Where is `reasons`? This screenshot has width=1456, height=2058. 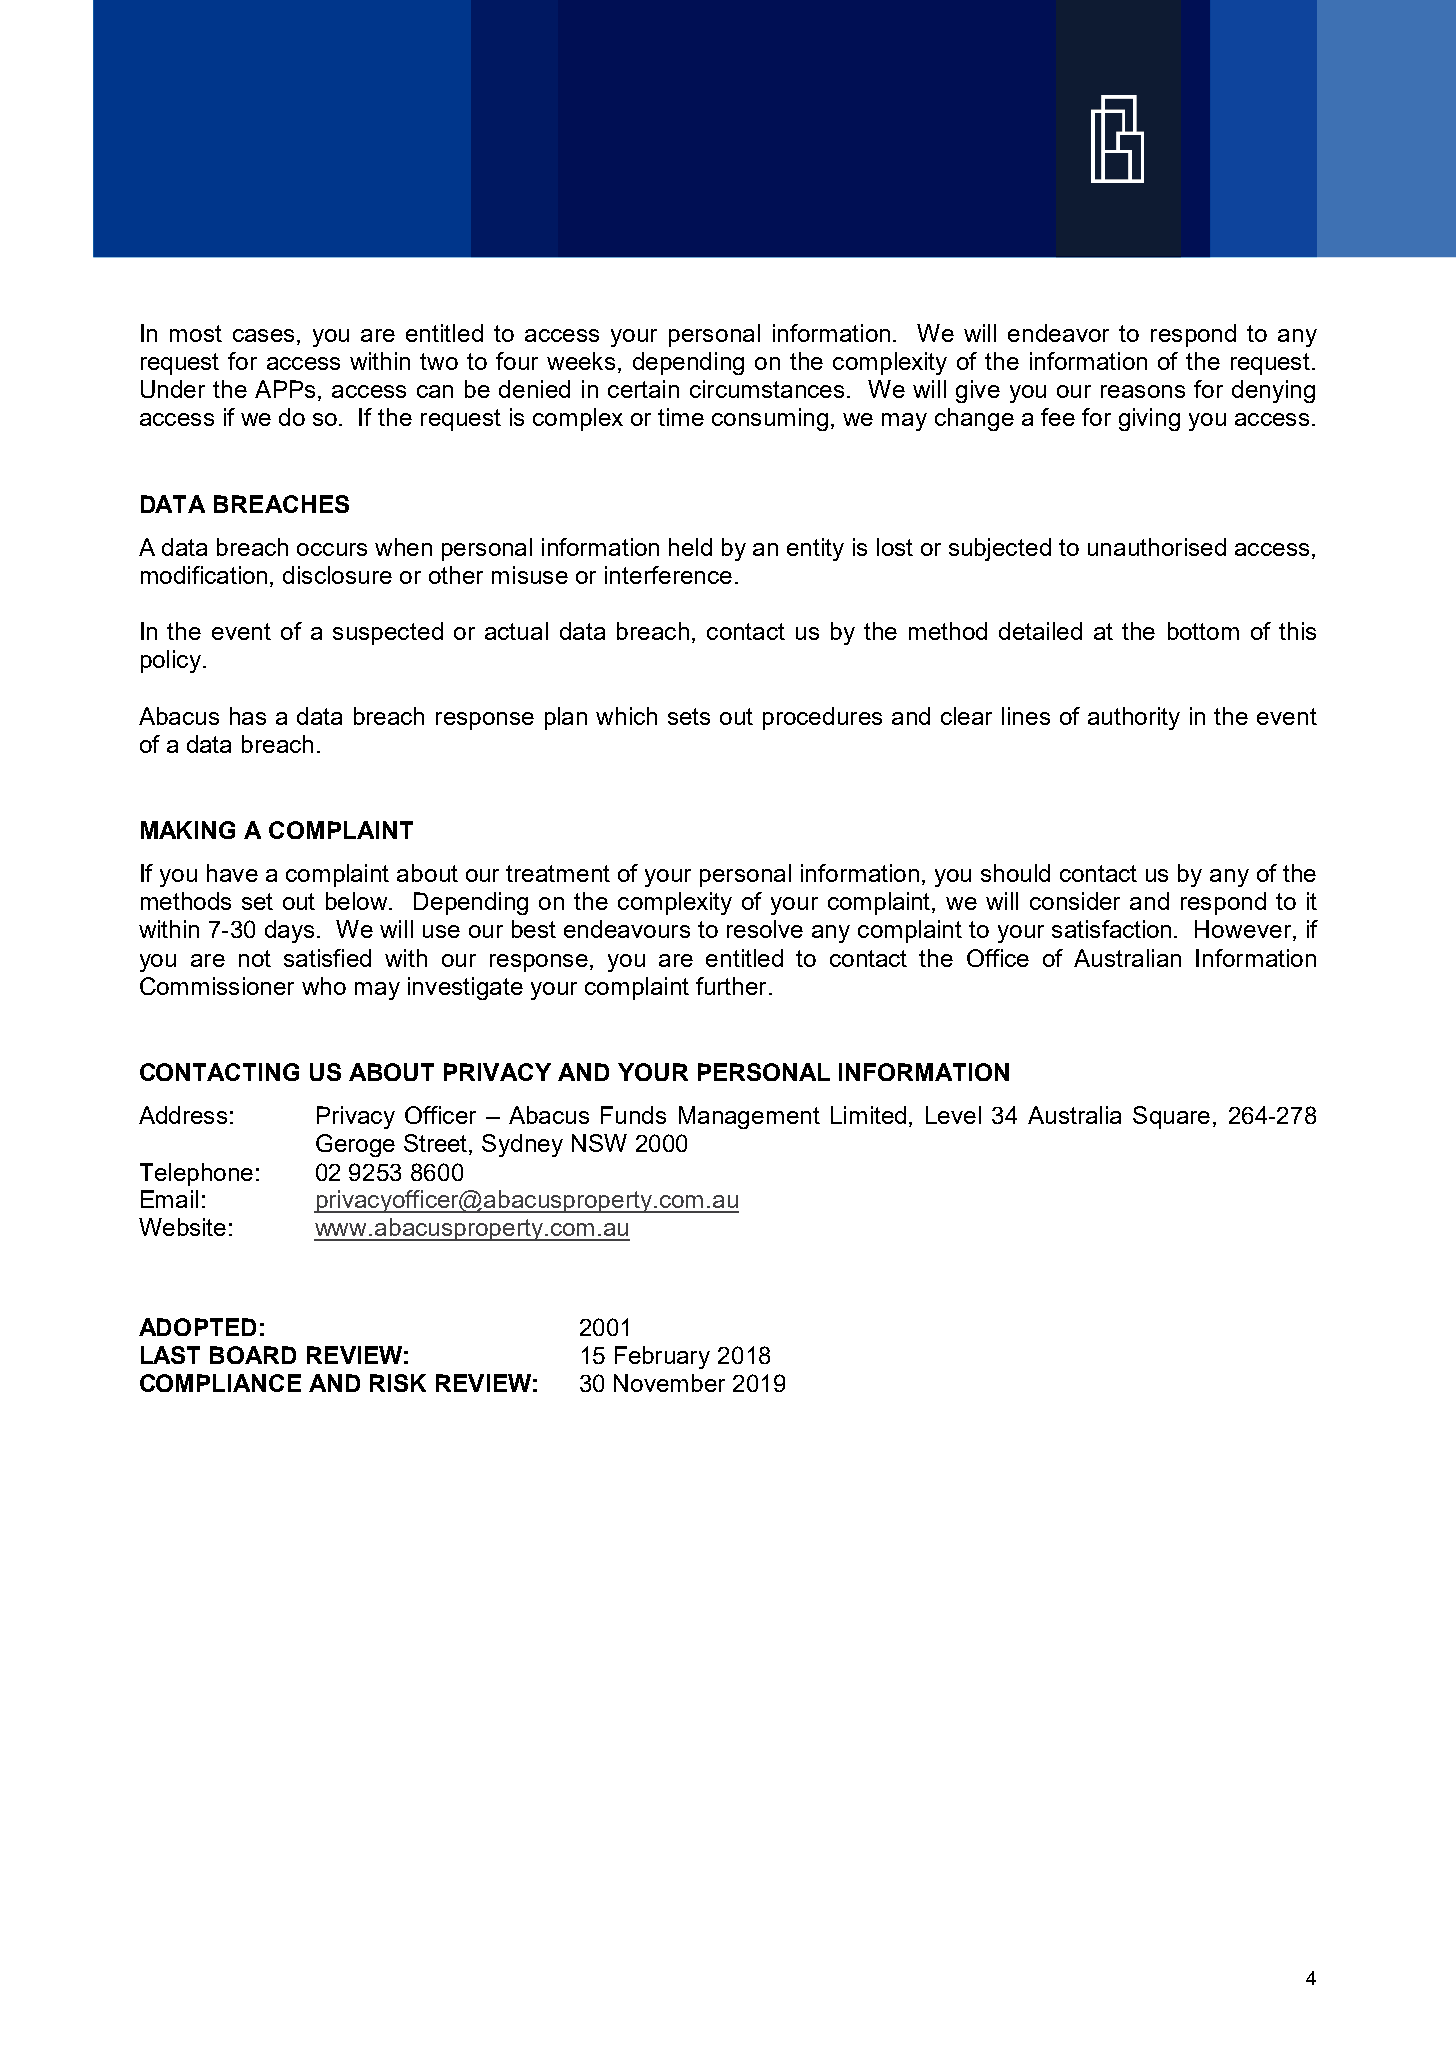 reasons is located at coordinates (1143, 391).
